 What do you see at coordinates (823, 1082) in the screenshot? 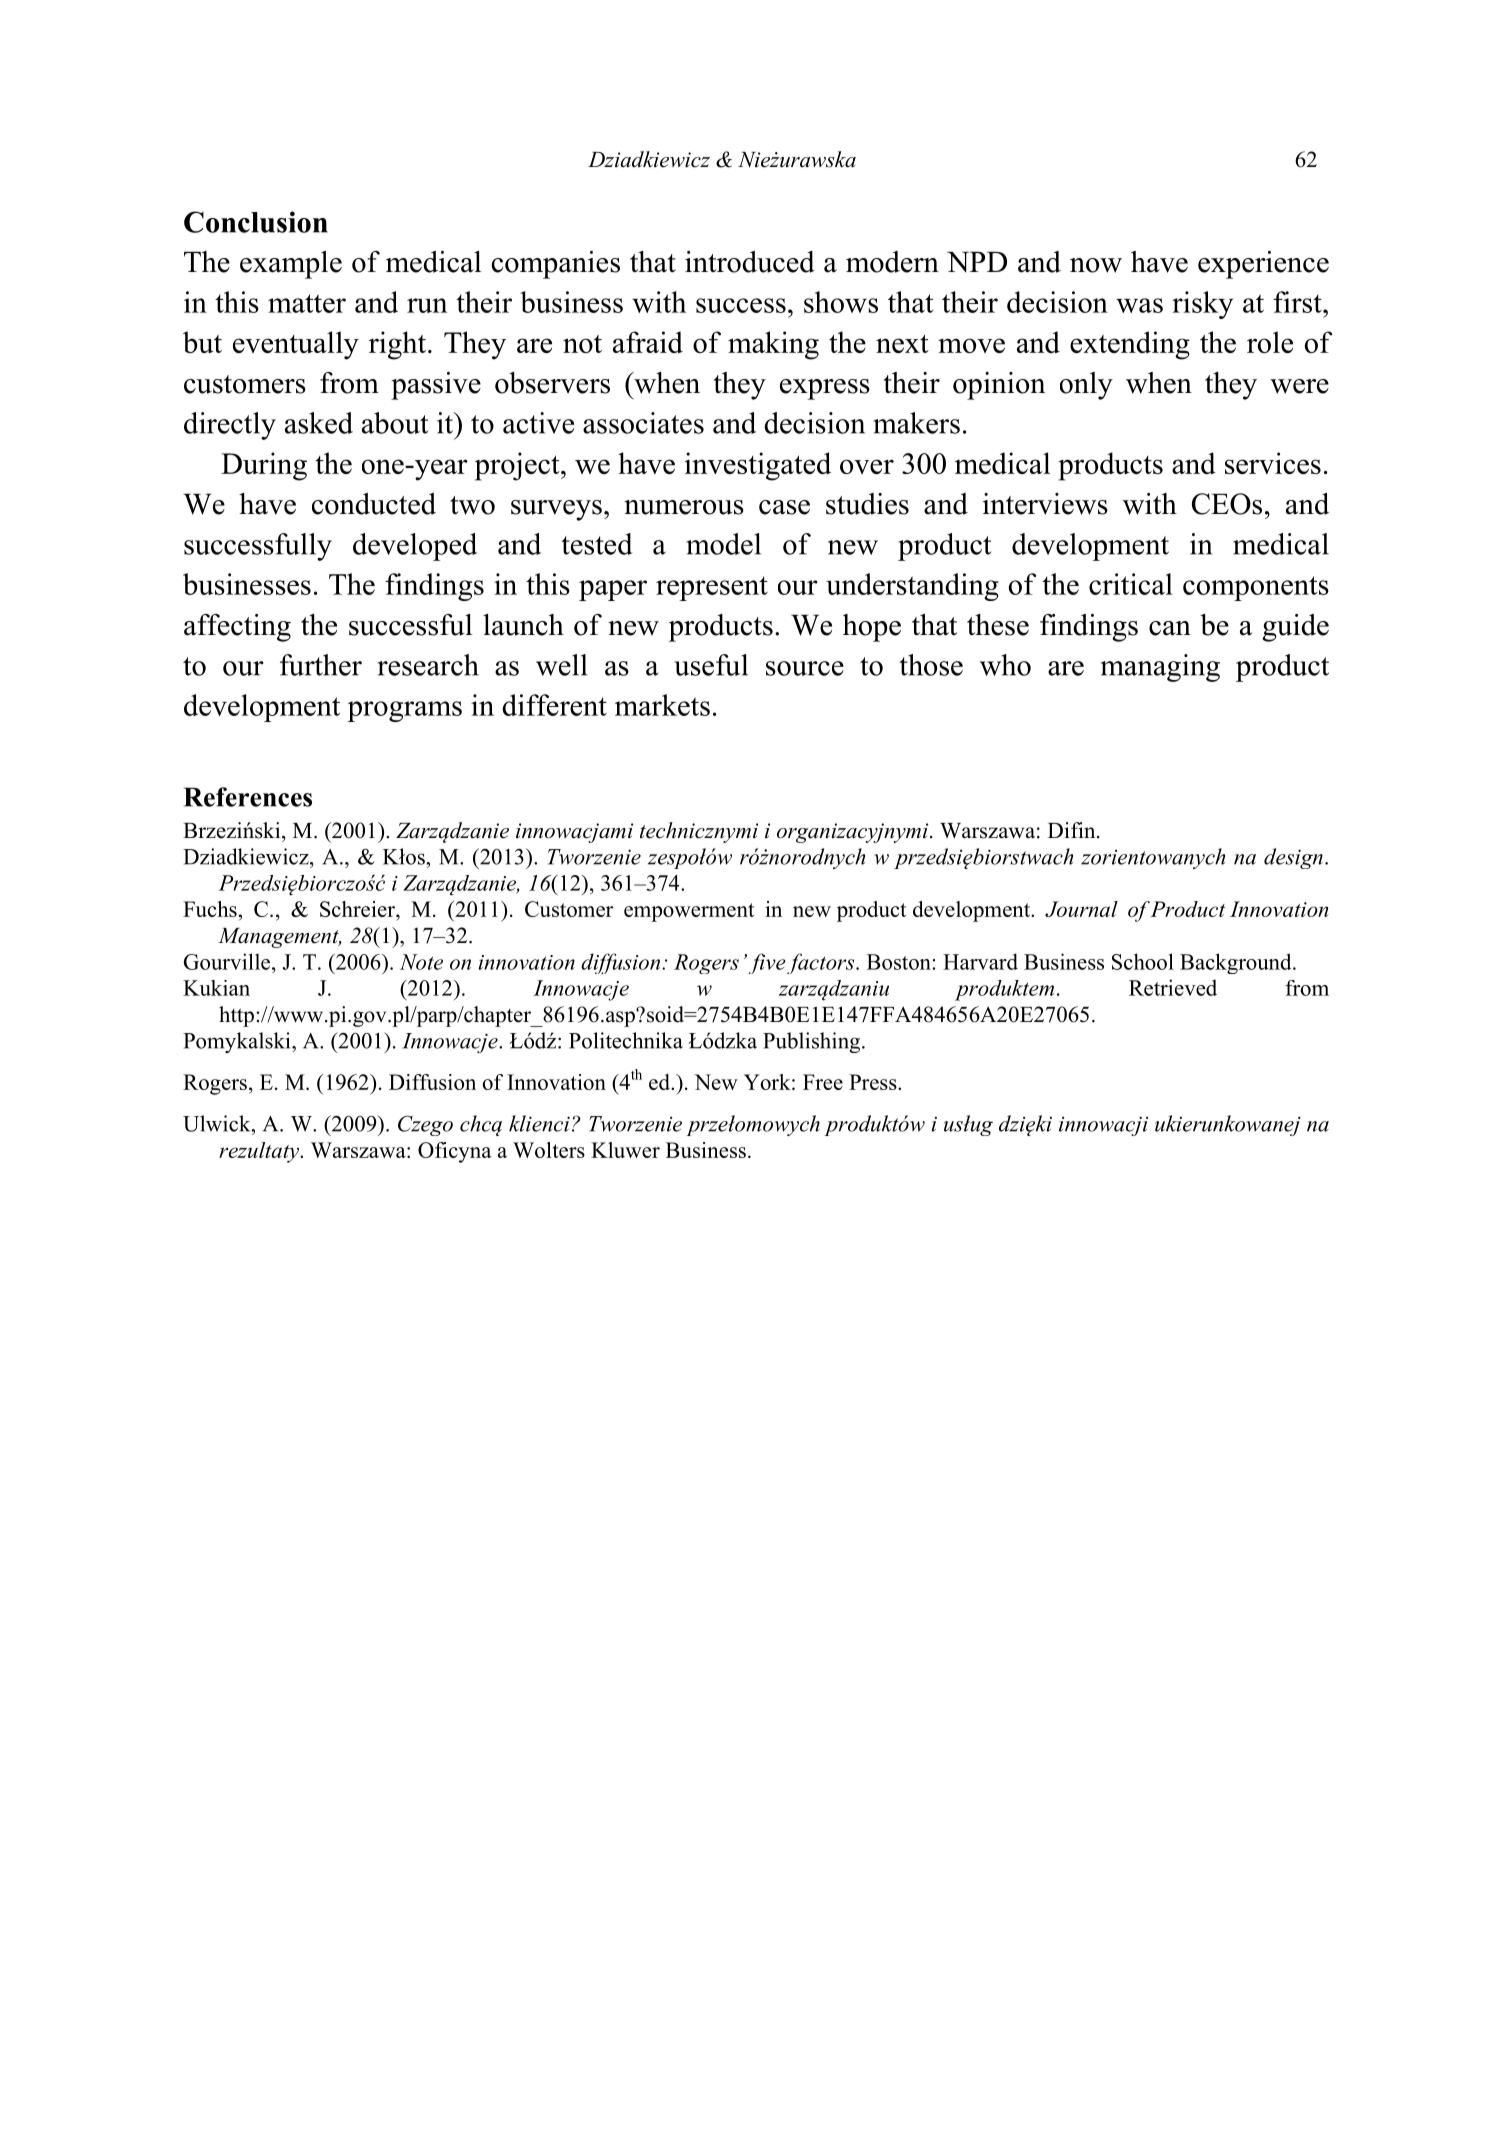
I see `Free` at bounding box center [823, 1082].
